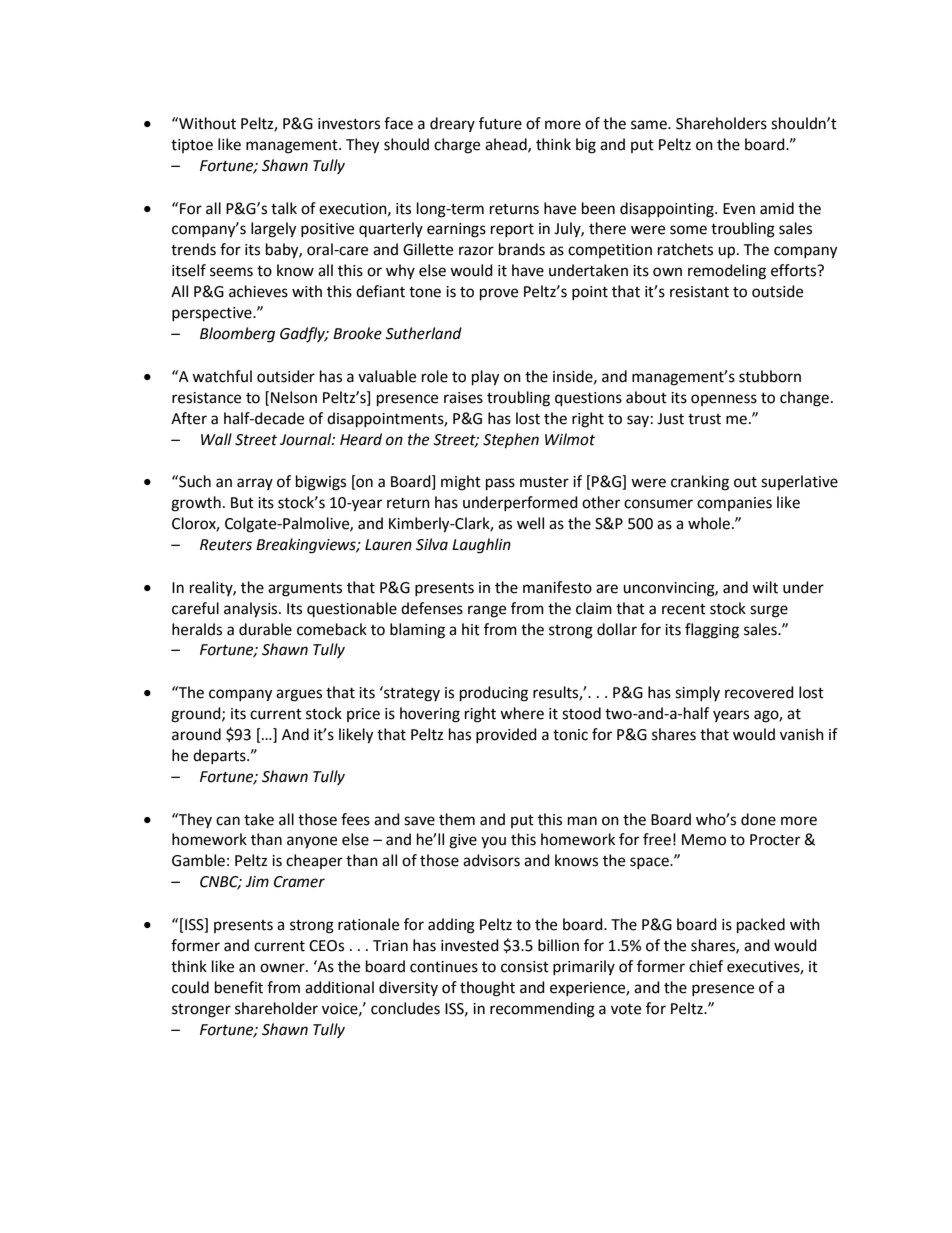 This screenshot has height=1233, width=952. I want to click on benefit, so click(239, 987).
